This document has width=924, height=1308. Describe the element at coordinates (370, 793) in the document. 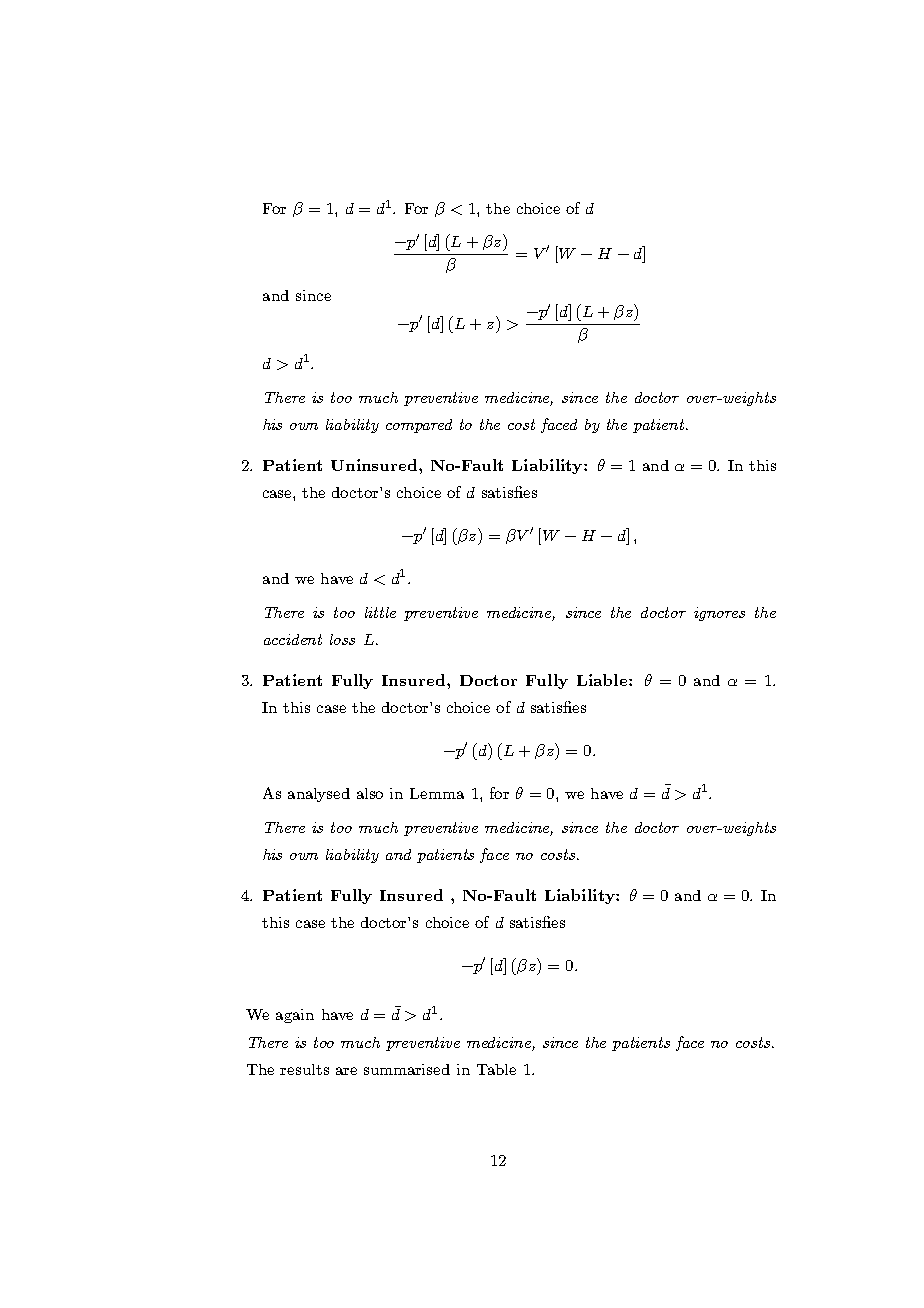

I see `also` at that location.
